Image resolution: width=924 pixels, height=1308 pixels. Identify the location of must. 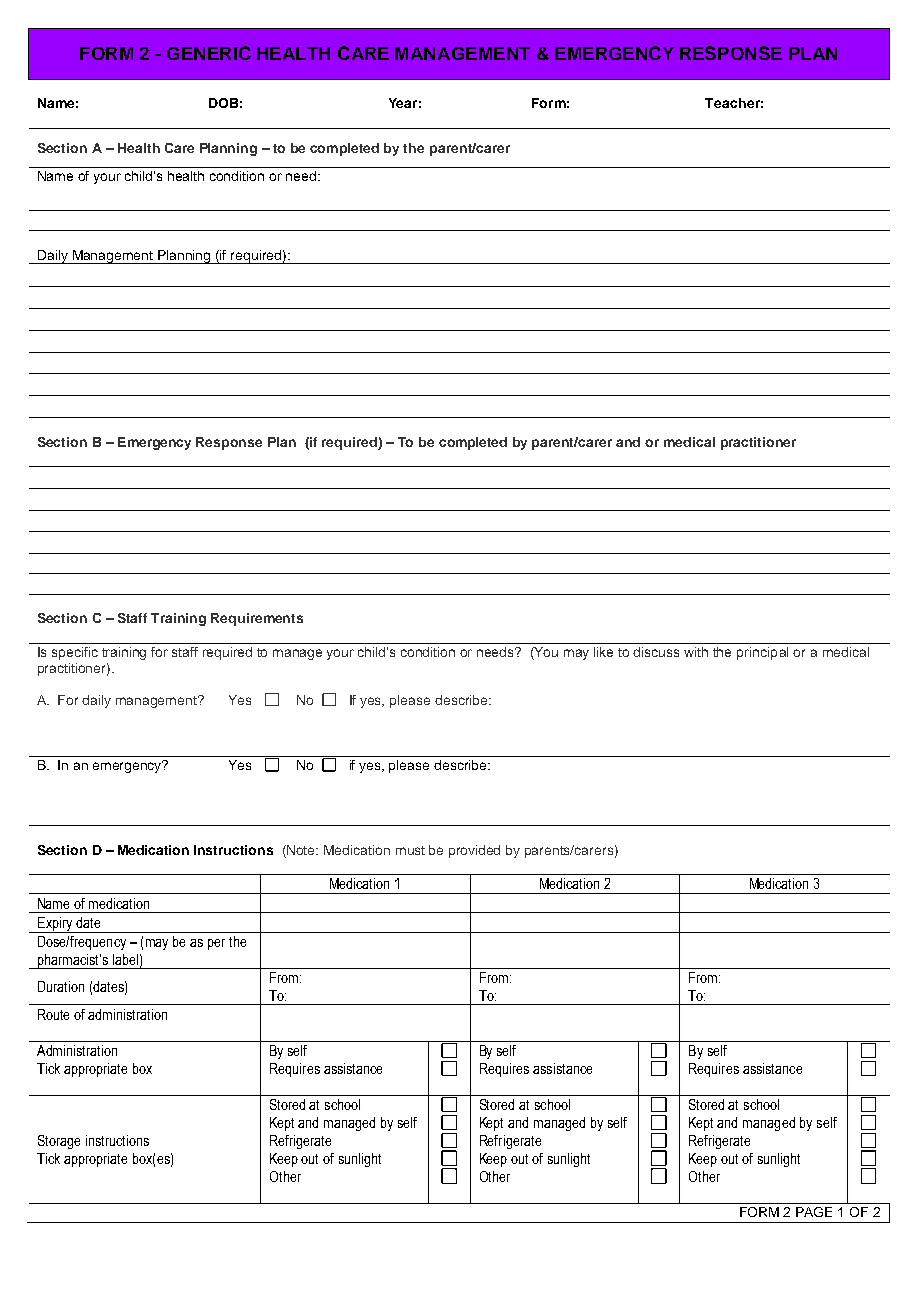
(410, 850).
